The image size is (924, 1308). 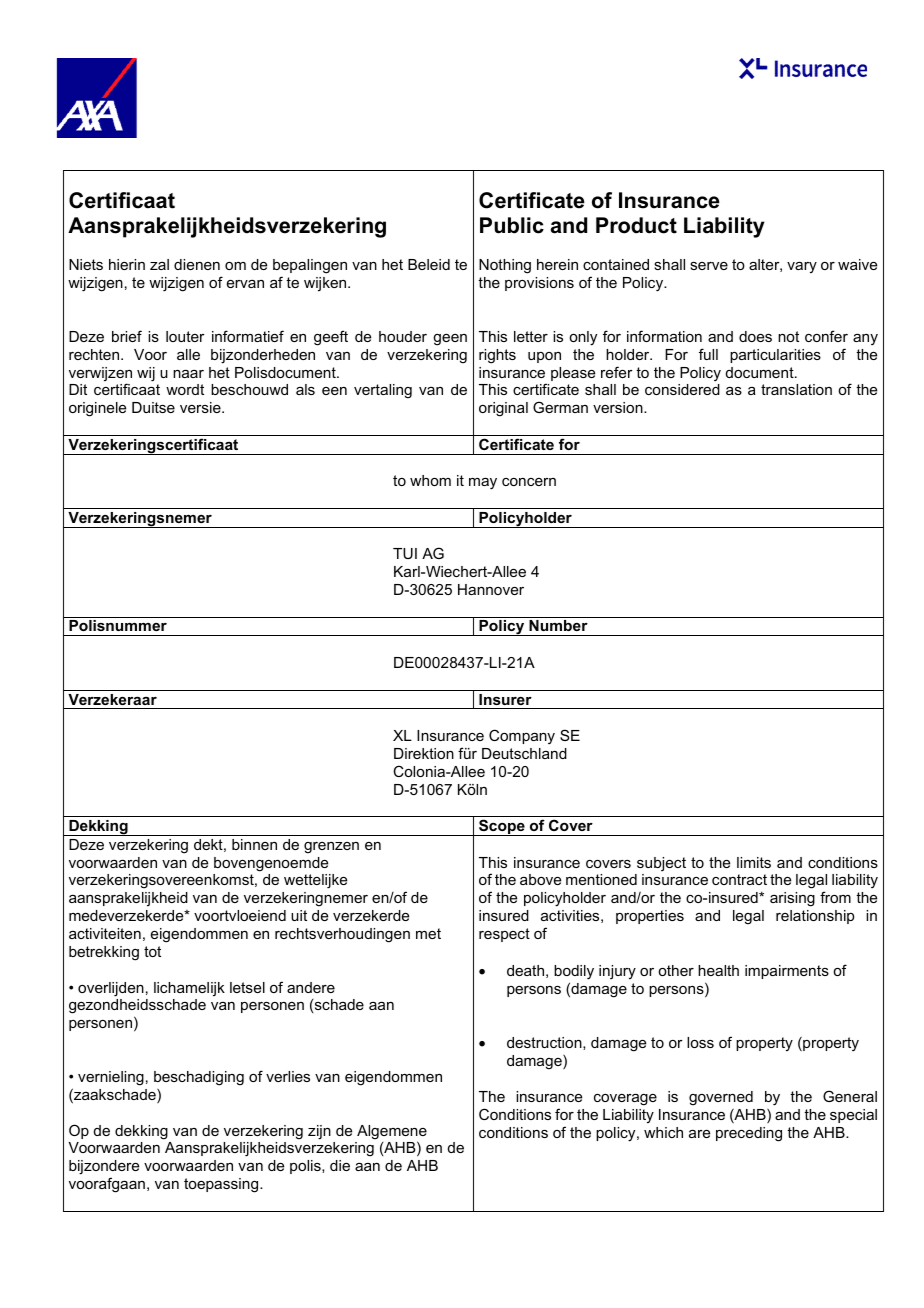 What do you see at coordinates (749, 1134) in the screenshot?
I see `preceding` at bounding box center [749, 1134].
